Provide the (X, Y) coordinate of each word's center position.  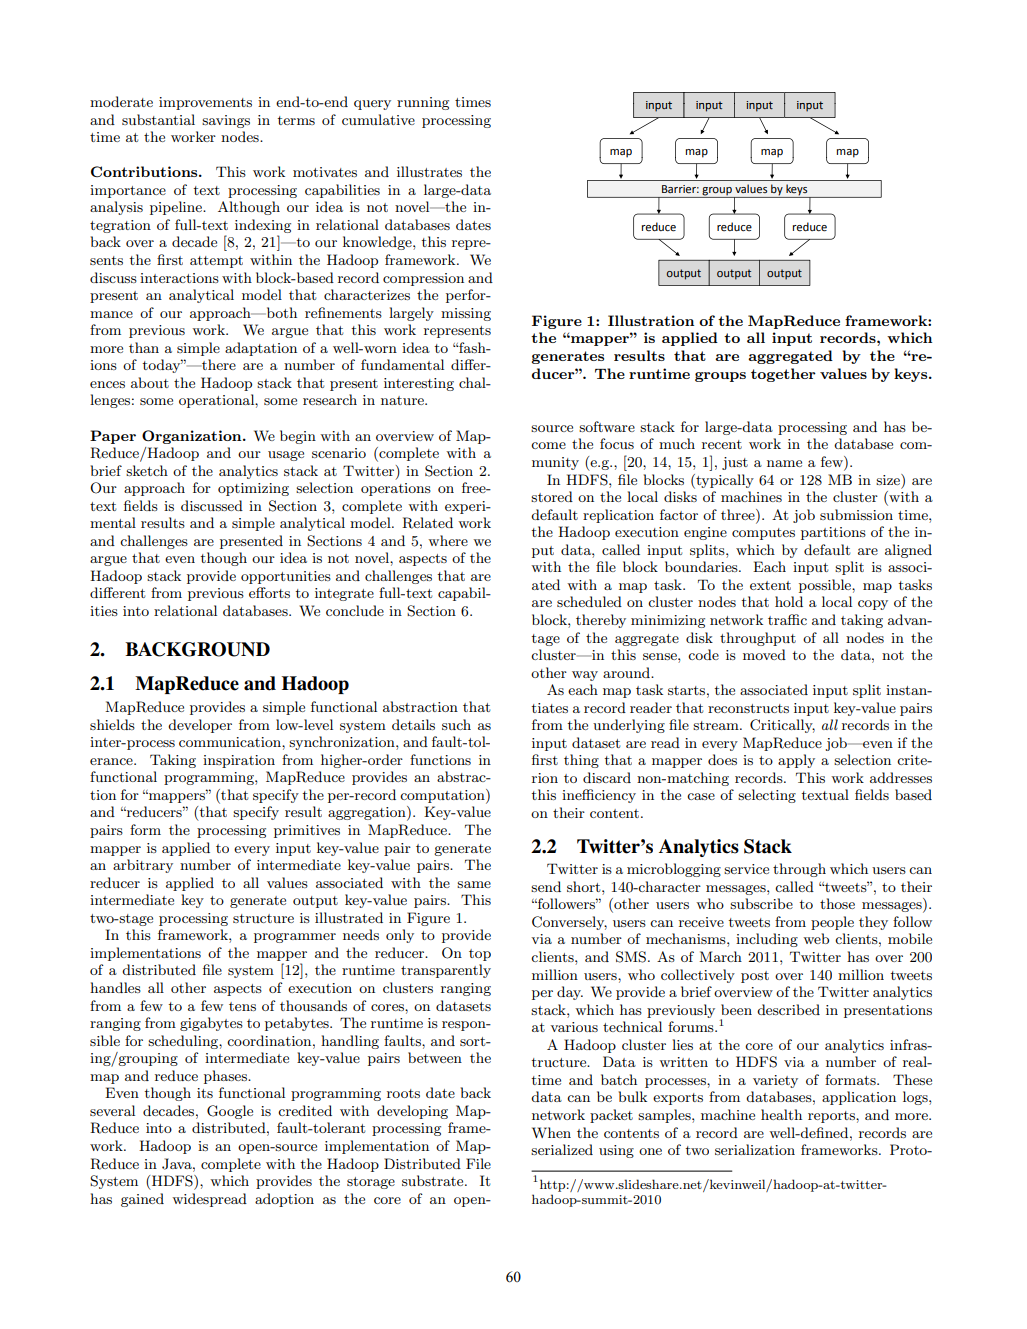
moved (764, 654)
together (783, 375)
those (837, 903)
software (607, 426)
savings (226, 121)
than (144, 347)
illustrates (429, 171)
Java (178, 1164)
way (585, 676)
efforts (269, 592)
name (784, 463)
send (546, 886)
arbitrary (143, 866)
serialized (562, 1149)
